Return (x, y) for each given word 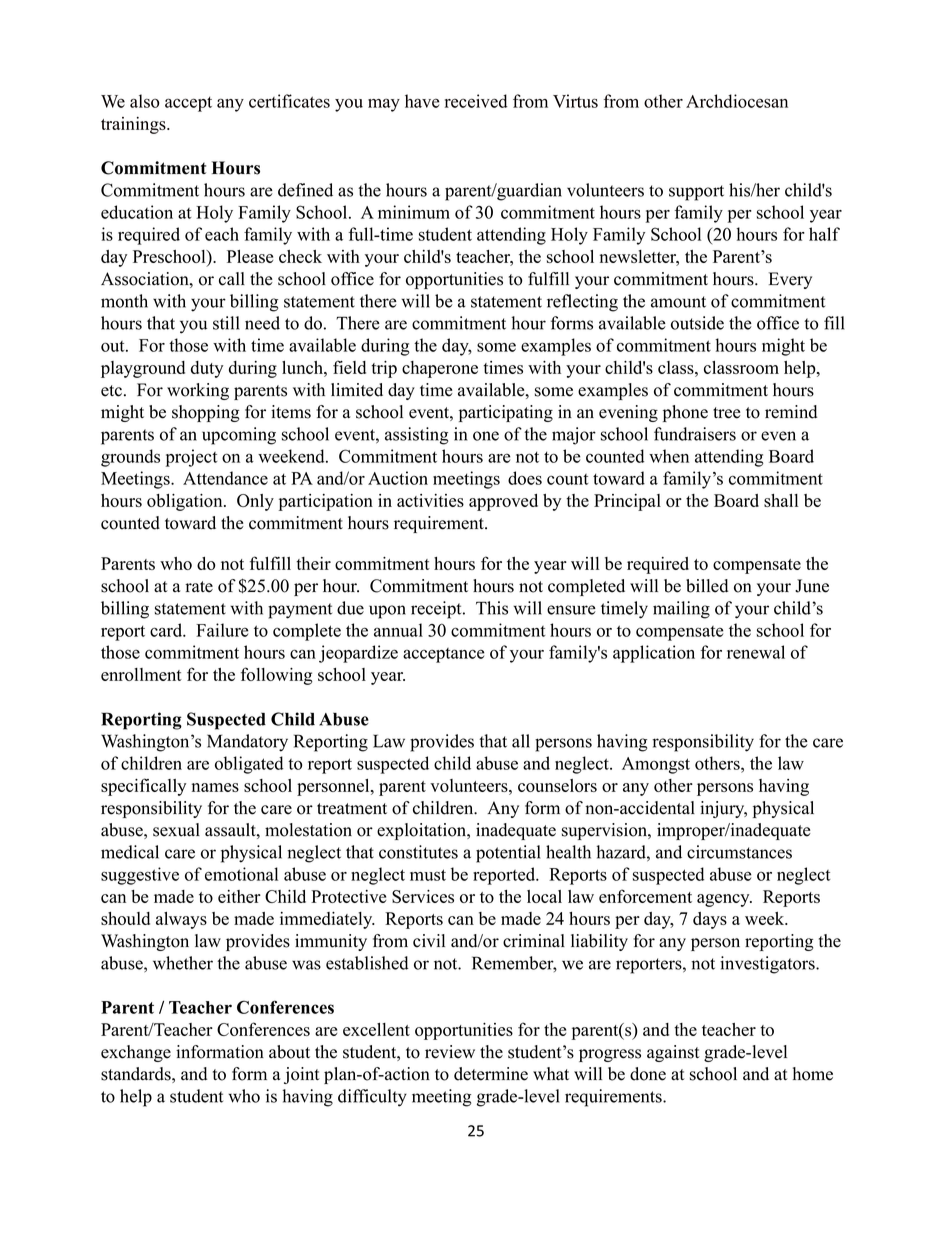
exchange (136, 1053)
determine (491, 1074)
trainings (134, 125)
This (492, 608)
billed (707, 586)
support (696, 193)
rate (199, 587)
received (476, 101)
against (673, 1053)
